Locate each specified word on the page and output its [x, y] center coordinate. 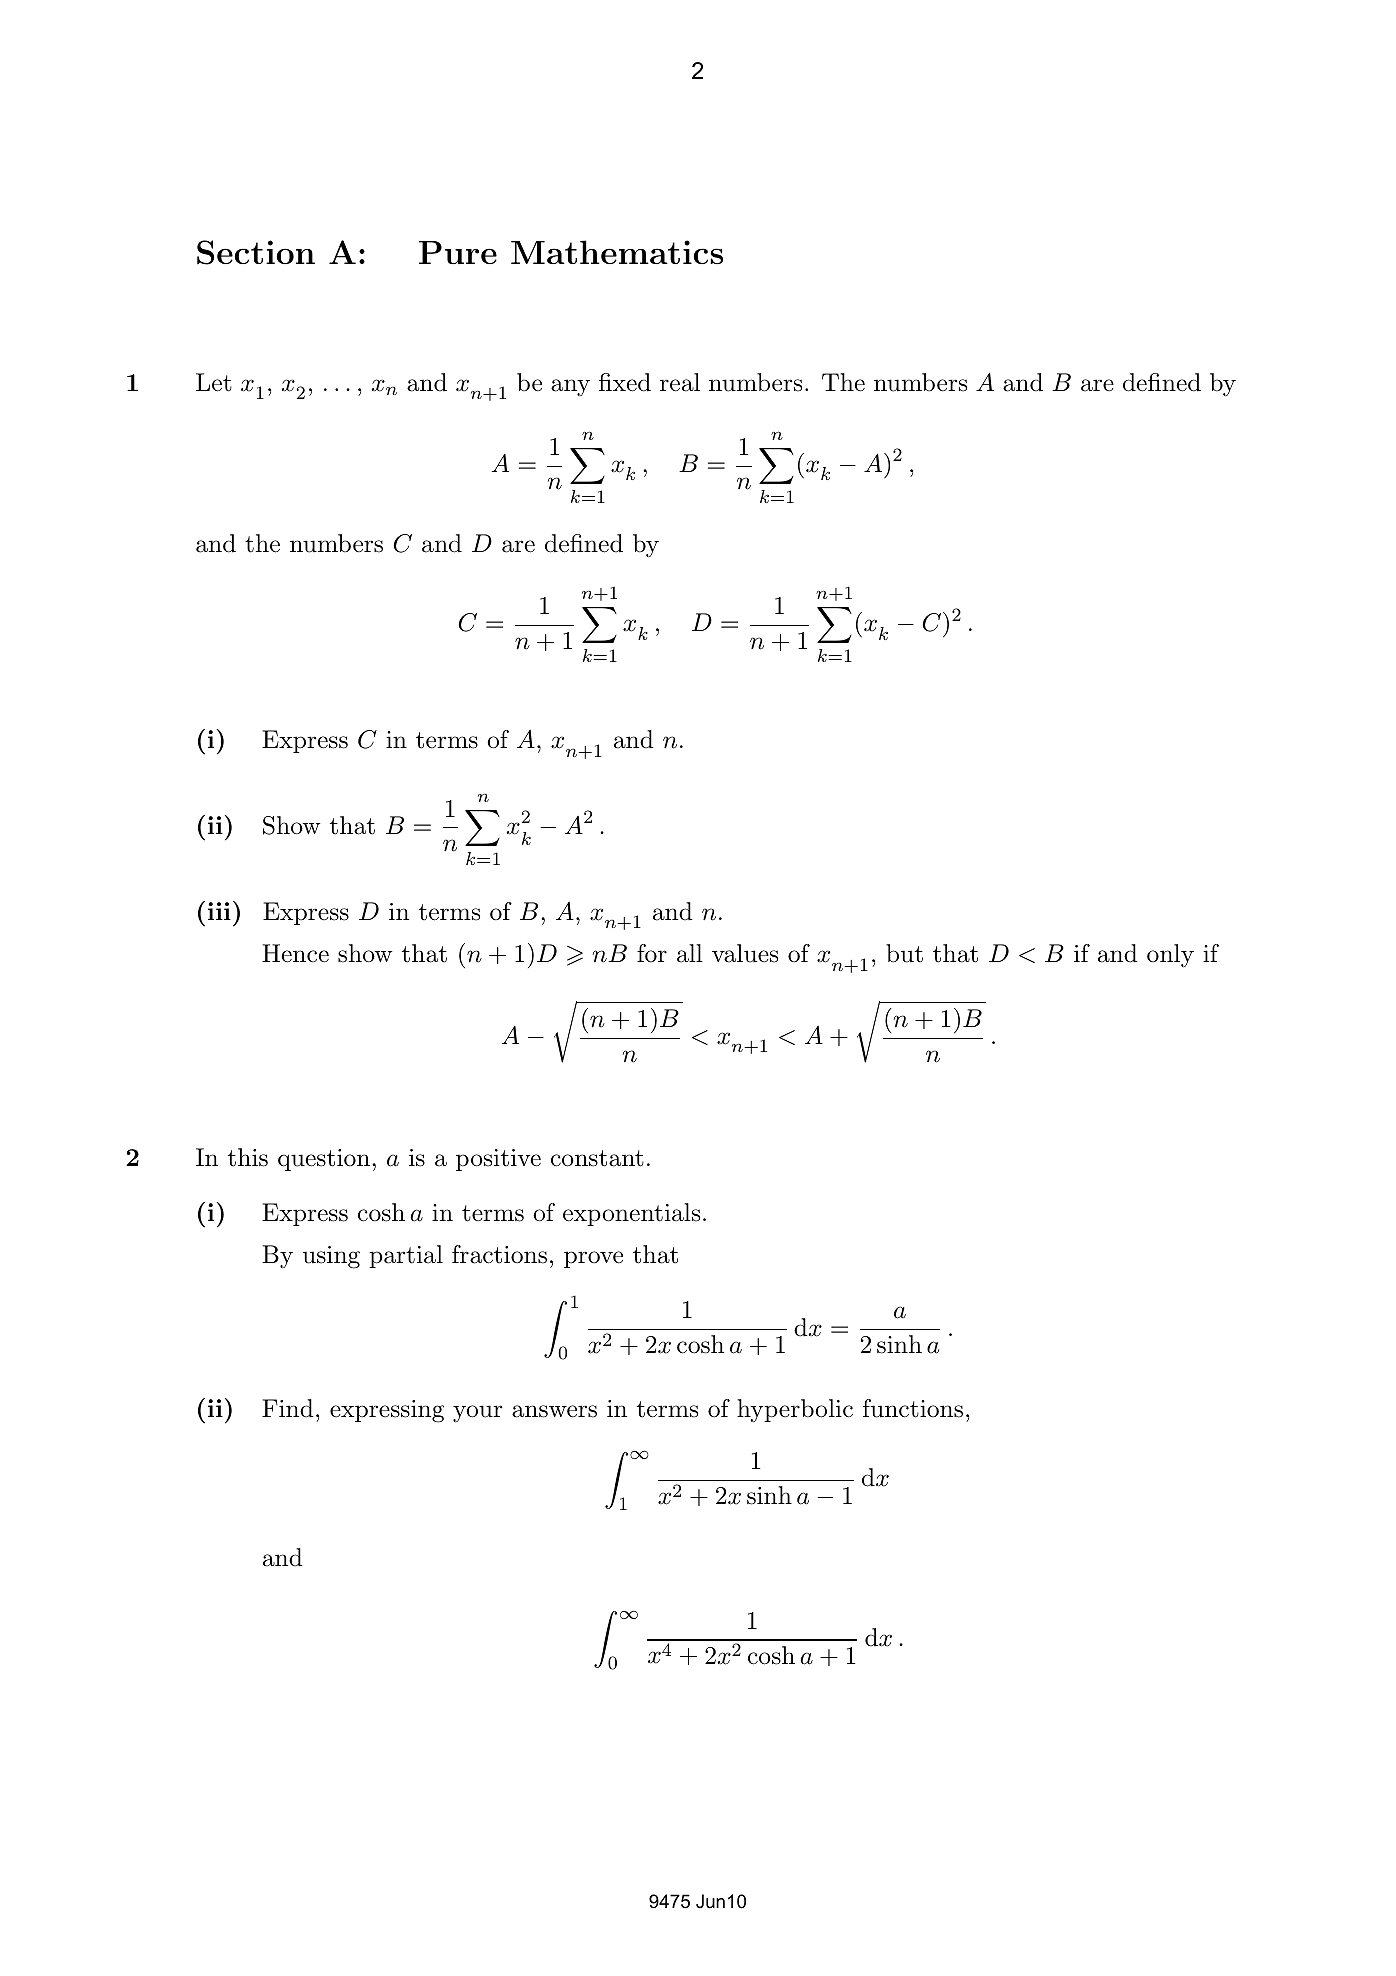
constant [597, 1158]
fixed [625, 382]
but [904, 953]
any [570, 387]
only [1170, 956]
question [324, 1160]
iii [219, 911]
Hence [295, 953]
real [680, 382]
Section [256, 252]
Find [288, 1408]
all [690, 953]
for [652, 953]
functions [913, 1408]
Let [214, 382]
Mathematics [617, 252]
